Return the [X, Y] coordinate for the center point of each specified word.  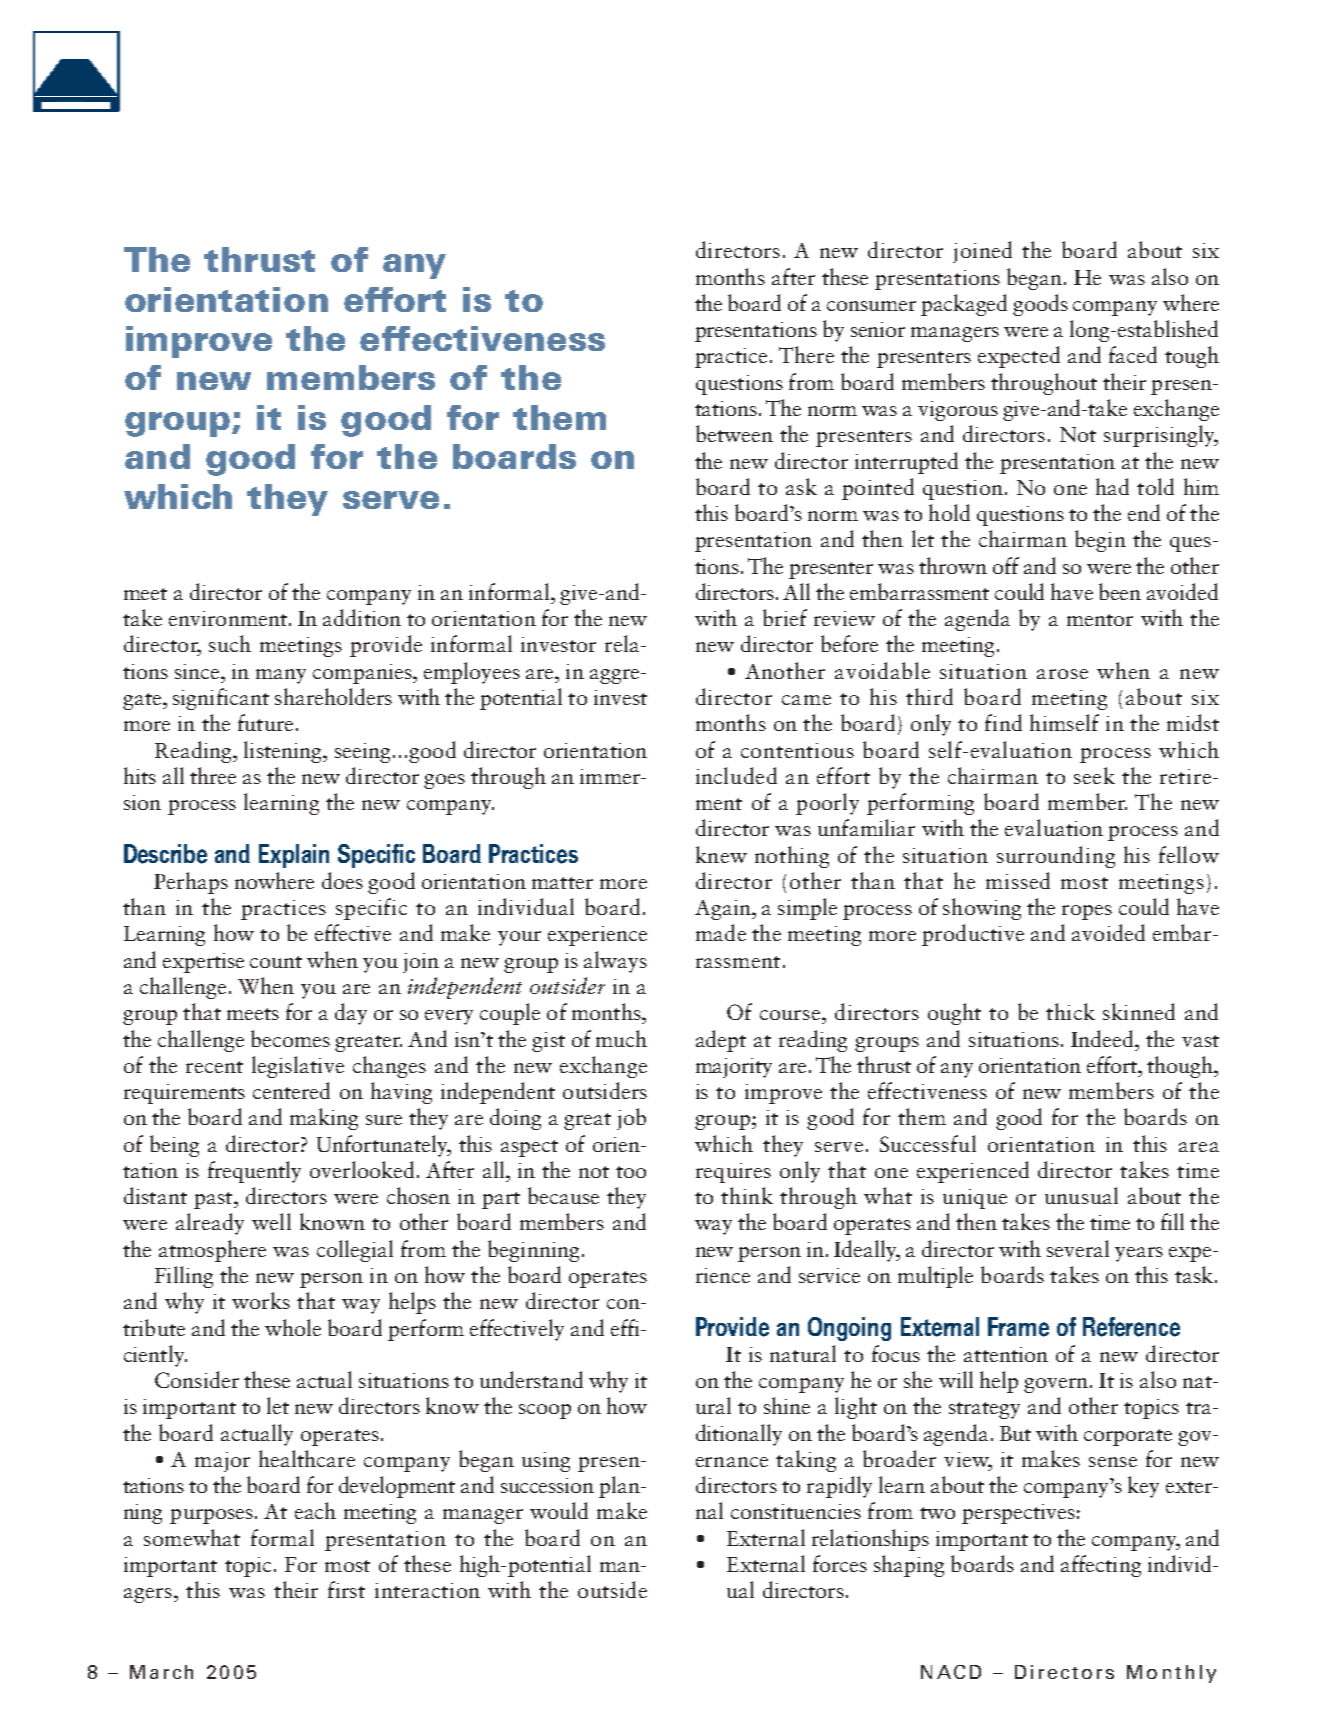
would [559, 1510]
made [721, 932]
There [806, 354]
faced [1133, 354]
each [315, 1510]
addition [362, 617]
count [276, 962]
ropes [1087, 912]
